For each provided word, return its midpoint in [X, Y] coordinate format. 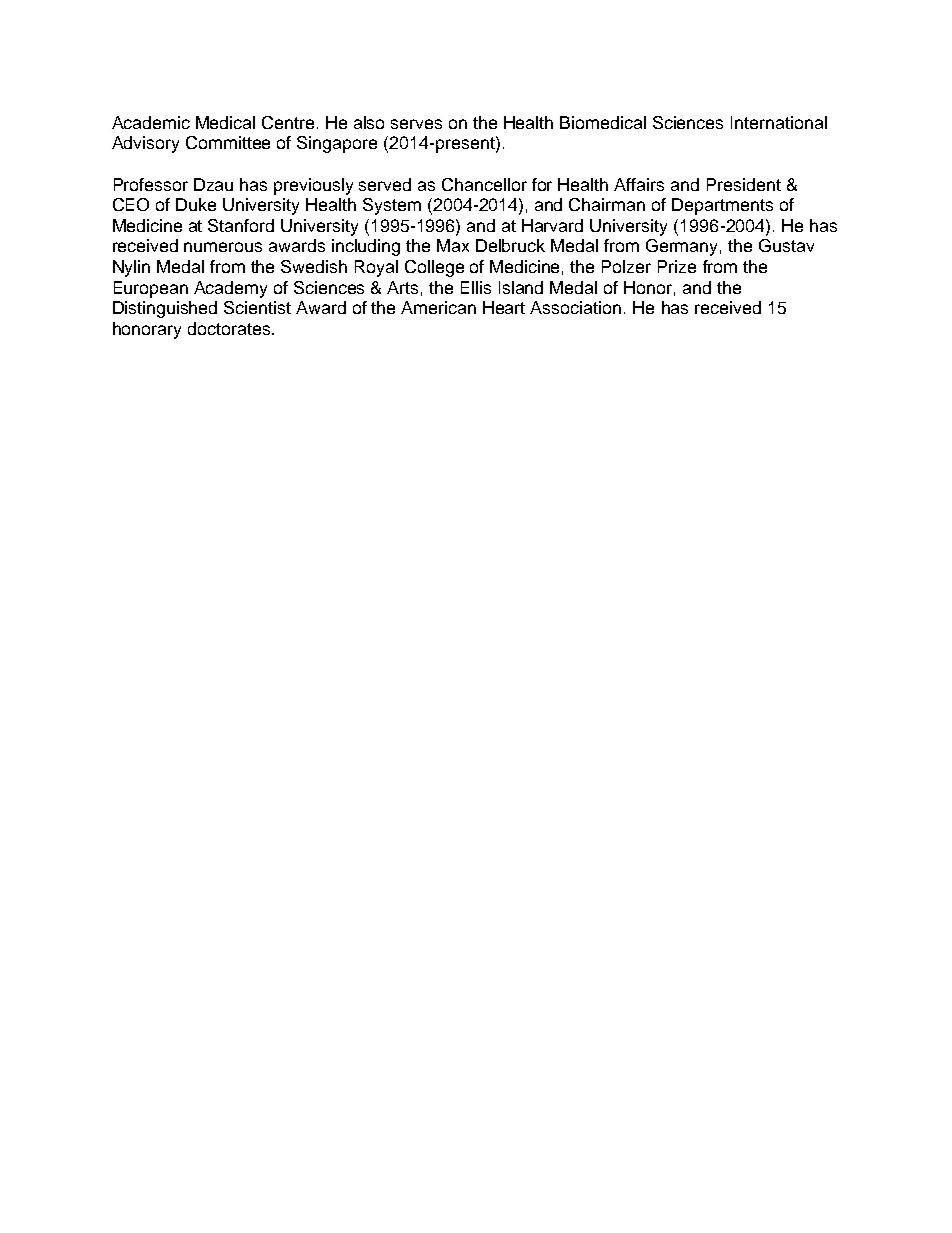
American [438, 307]
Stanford [241, 225]
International [779, 122]
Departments [722, 206]
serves [416, 124]
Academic [151, 122]
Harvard [552, 225]
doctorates [230, 328]
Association [575, 307]
